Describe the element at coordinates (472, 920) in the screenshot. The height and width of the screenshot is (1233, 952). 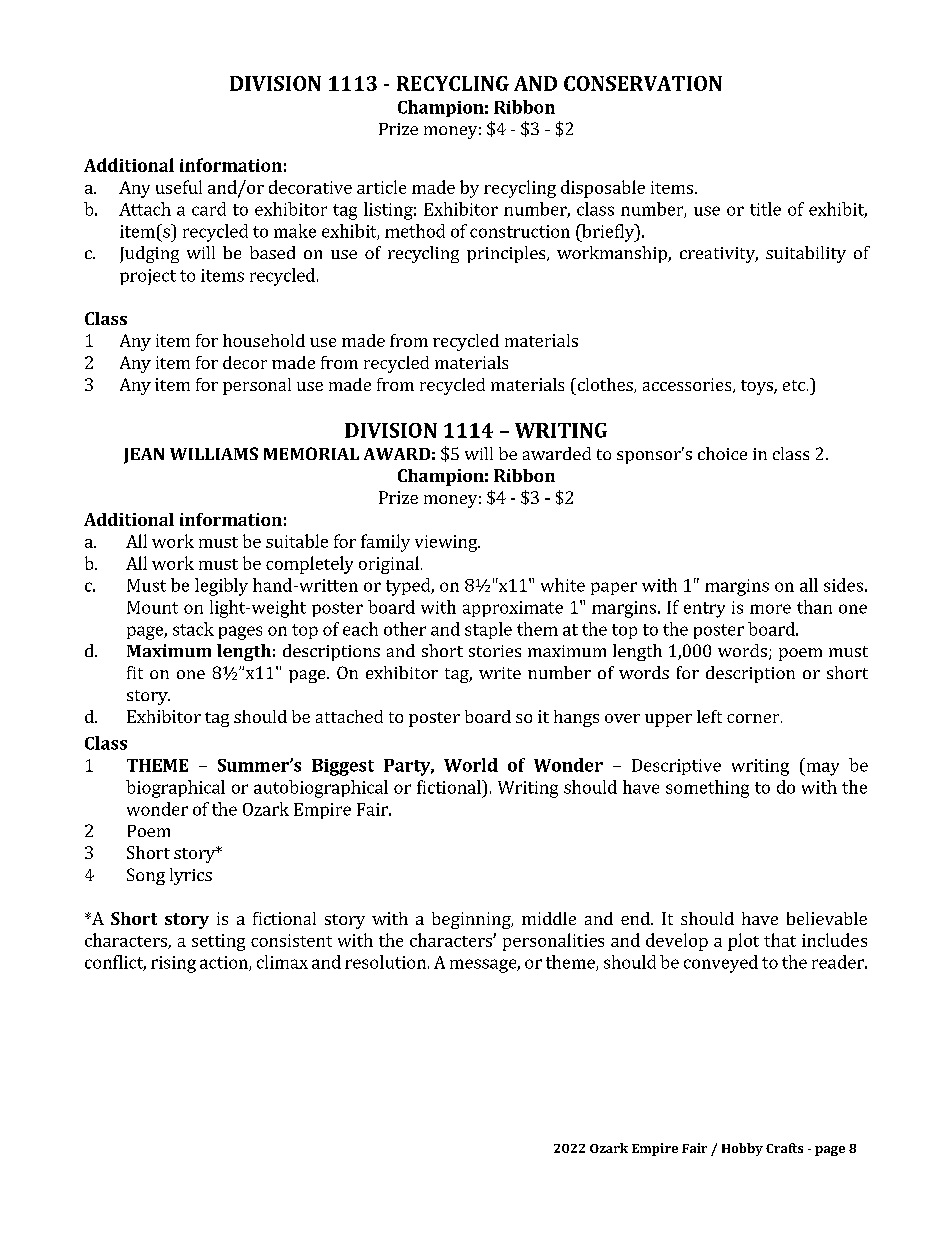
I see `beginning` at that location.
